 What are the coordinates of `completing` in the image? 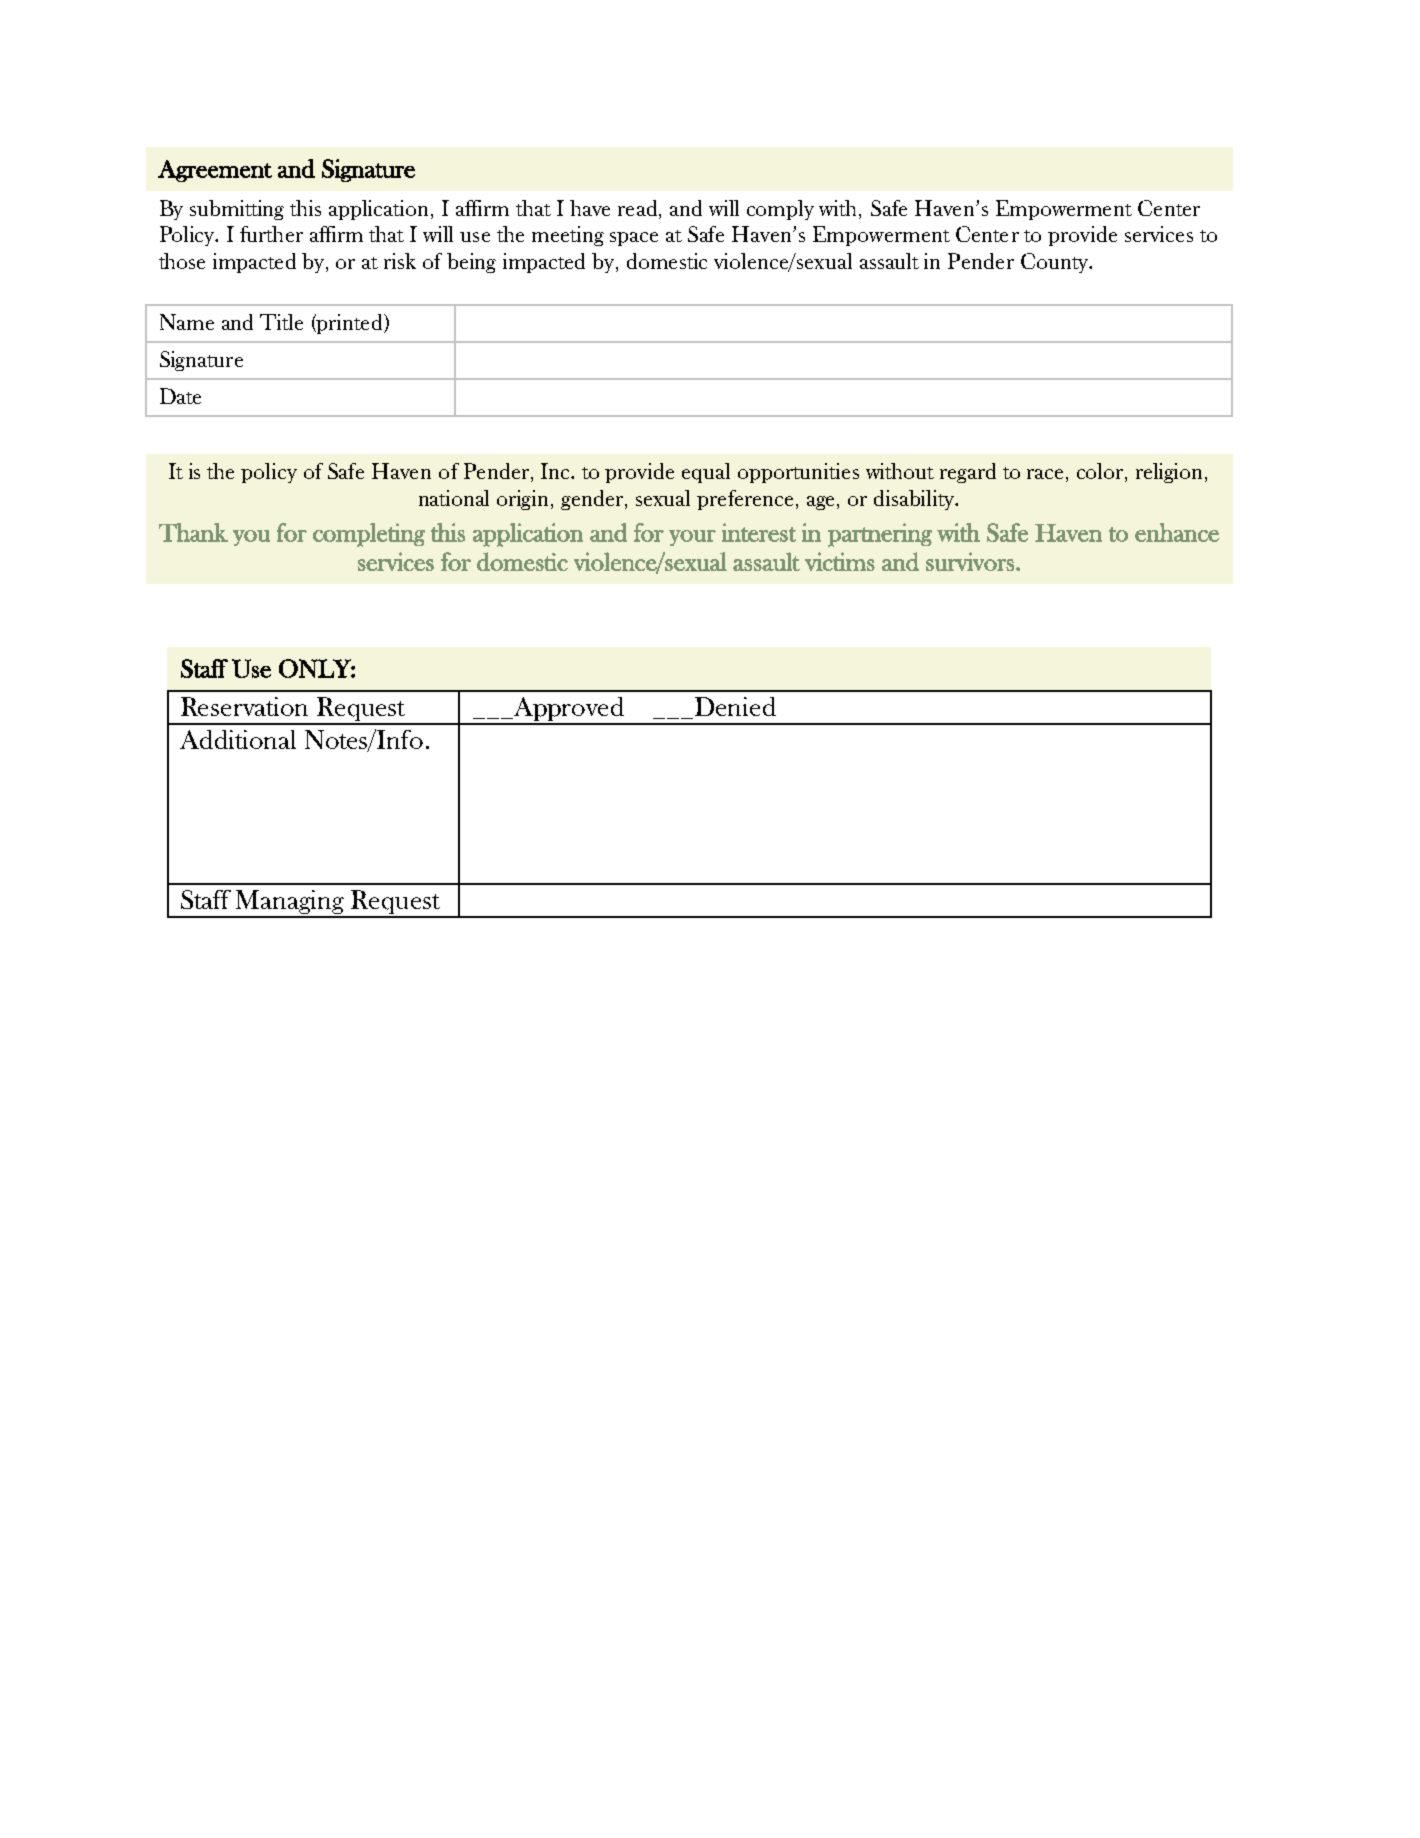 It's located at (369, 535).
